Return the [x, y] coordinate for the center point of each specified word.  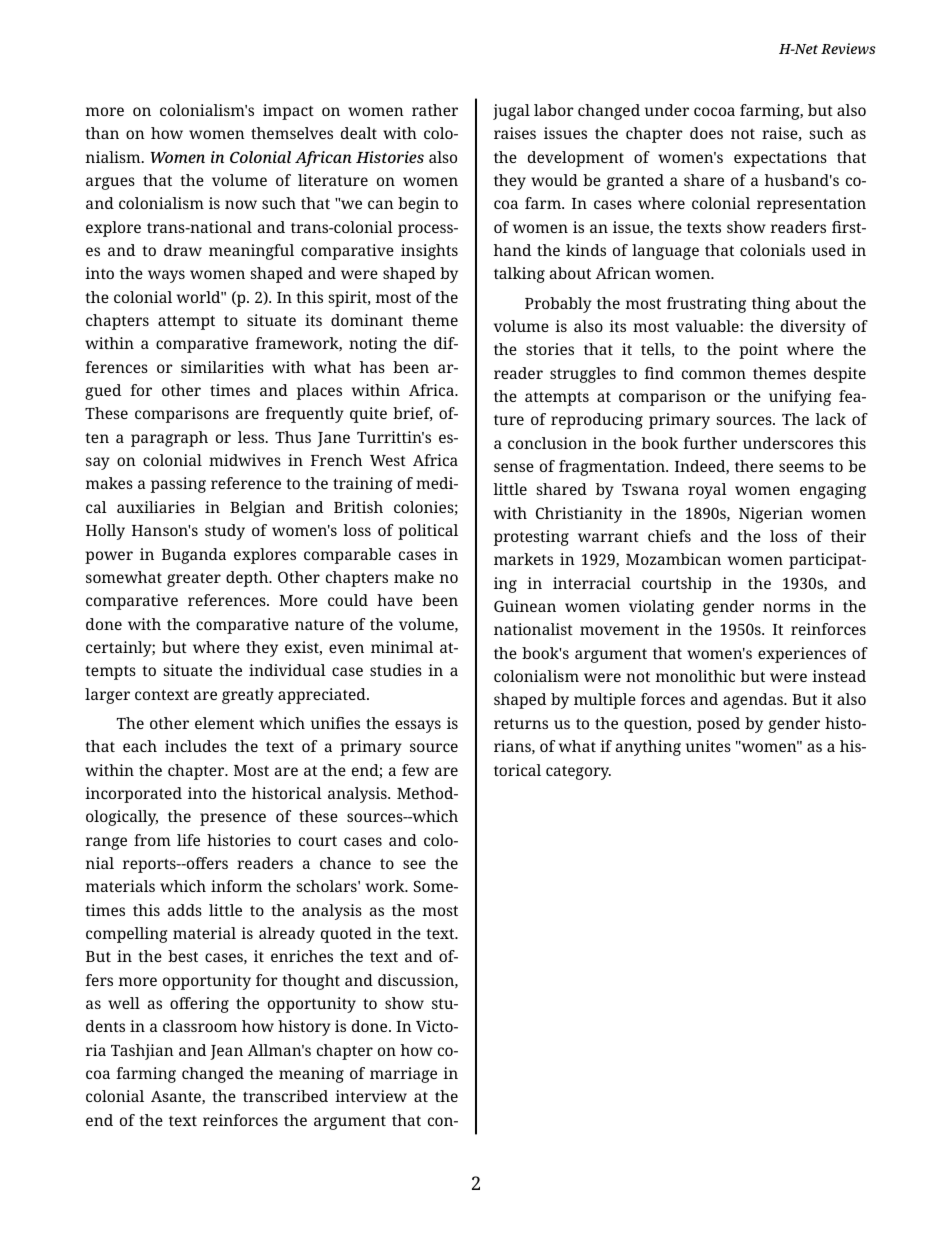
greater [194, 580]
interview [371, 1096]
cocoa [714, 111]
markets [523, 559]
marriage [403, 1075]
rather [435, 110]
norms [786, 607]
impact [288, 112]
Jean [226, 1052]
